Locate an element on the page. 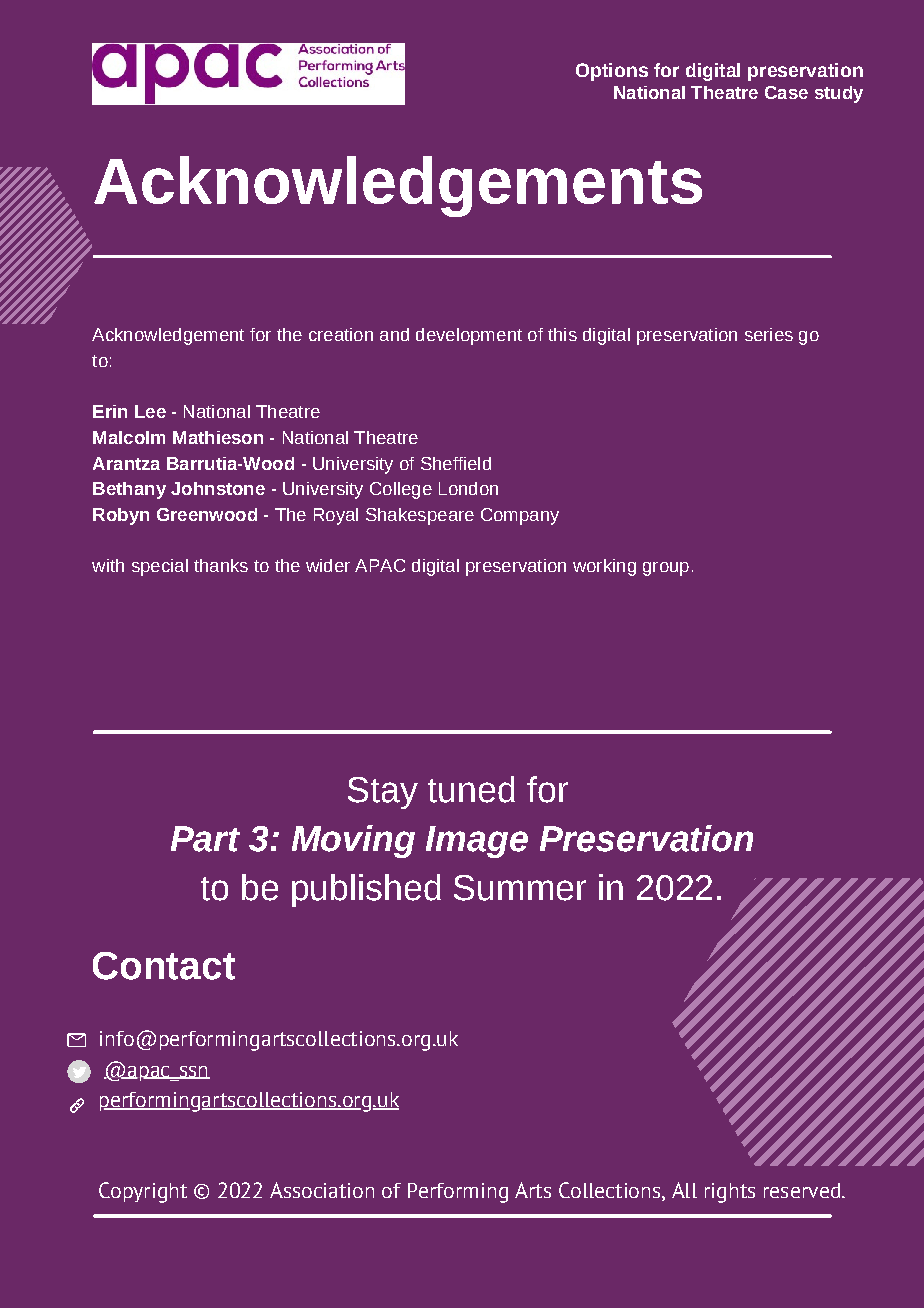 This page has height=1308, width=924. Association is located at coordinates (322, 1190).
